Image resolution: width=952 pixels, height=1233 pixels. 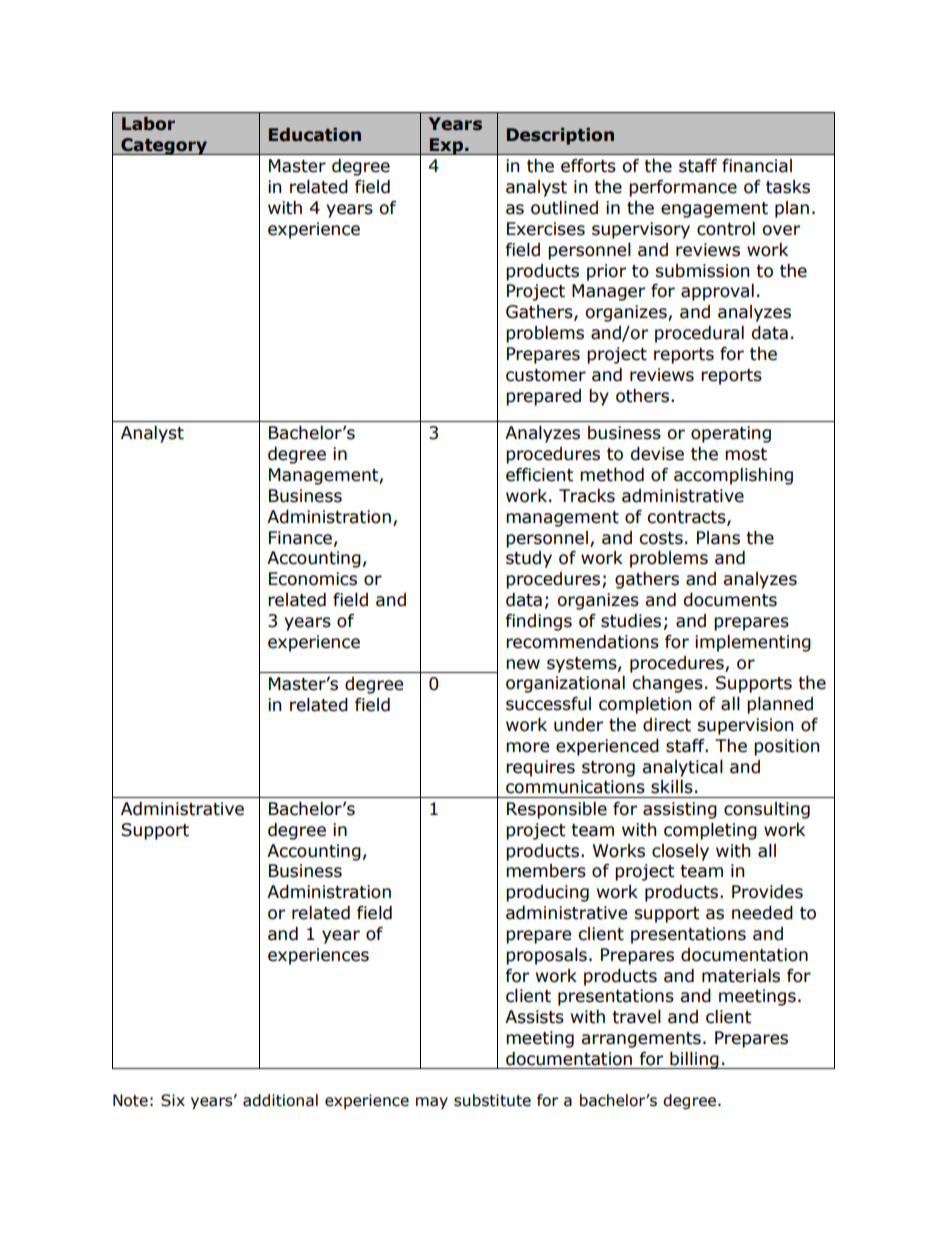 I want to click on financial, so click(x=757, y=166).
